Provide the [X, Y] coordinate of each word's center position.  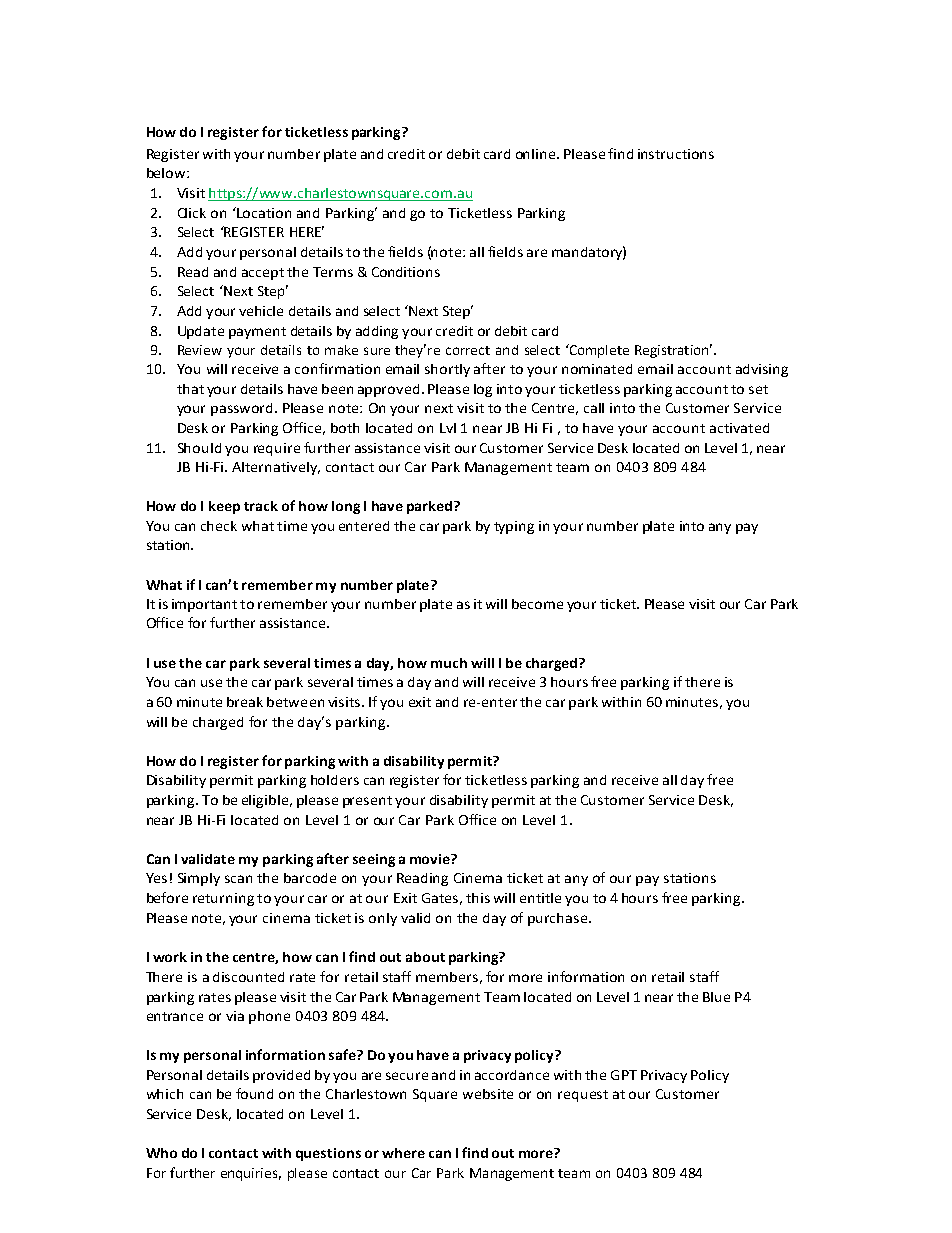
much [449, 663]
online [537, 154]
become [537, 604]
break [245, 702]
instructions [676, 154]
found [254, 1093]
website [488, 1094]
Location [263, 212]
